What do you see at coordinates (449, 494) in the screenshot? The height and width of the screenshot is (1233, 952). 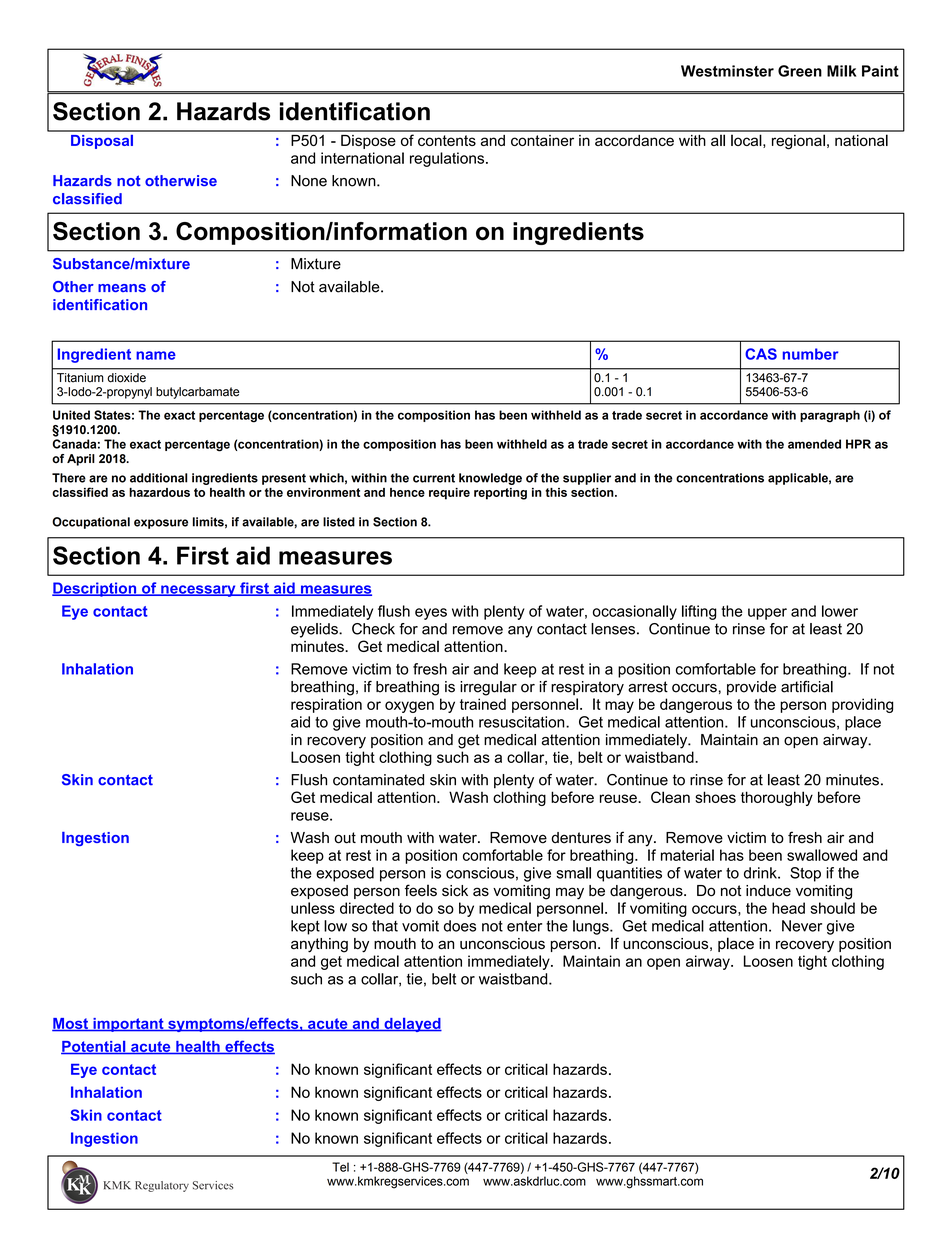 I see `require` at bounding box center [449, 494].
